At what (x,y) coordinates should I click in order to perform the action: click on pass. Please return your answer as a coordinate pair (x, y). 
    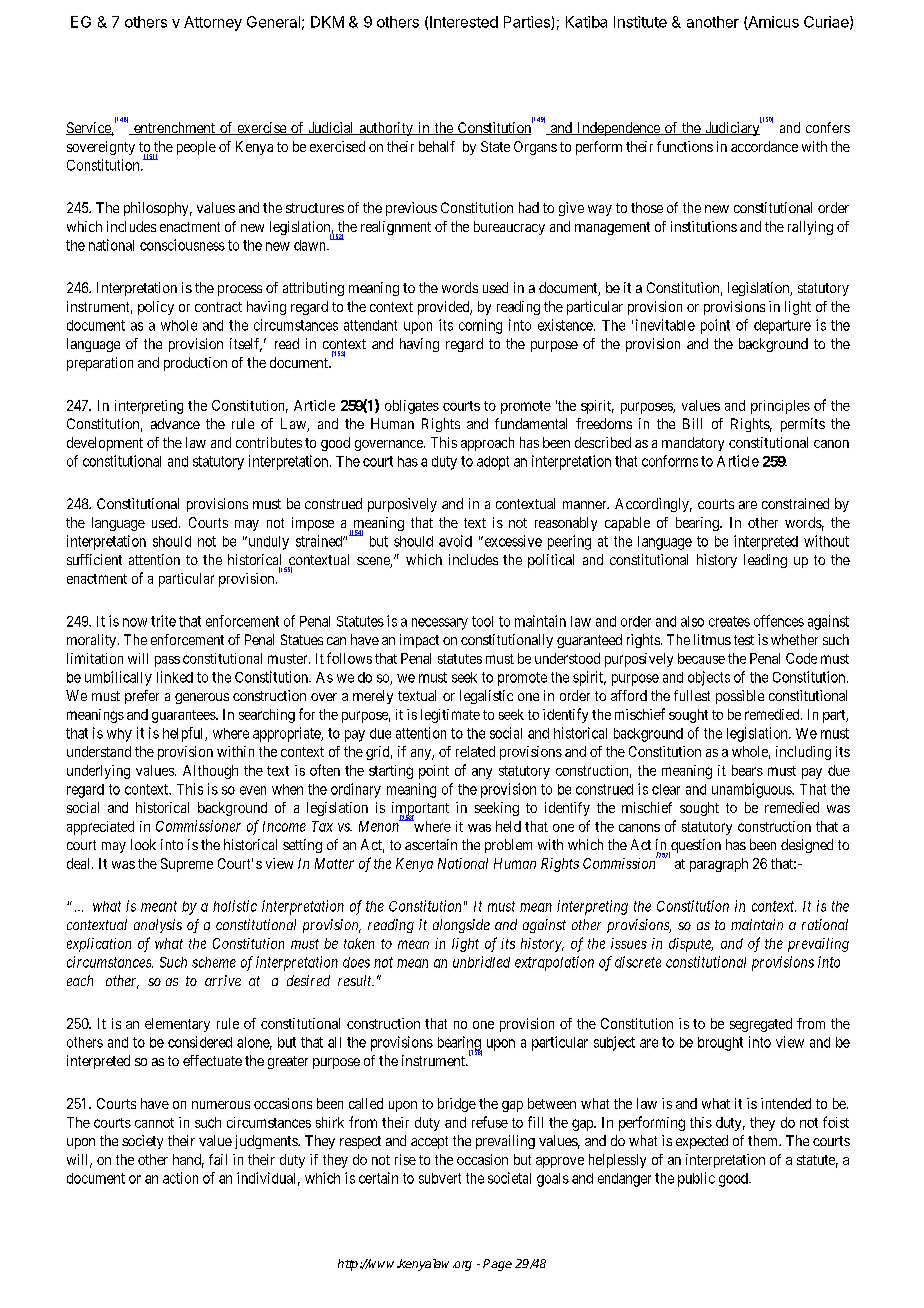
    Looking at the image, I should click on (167, 661).
